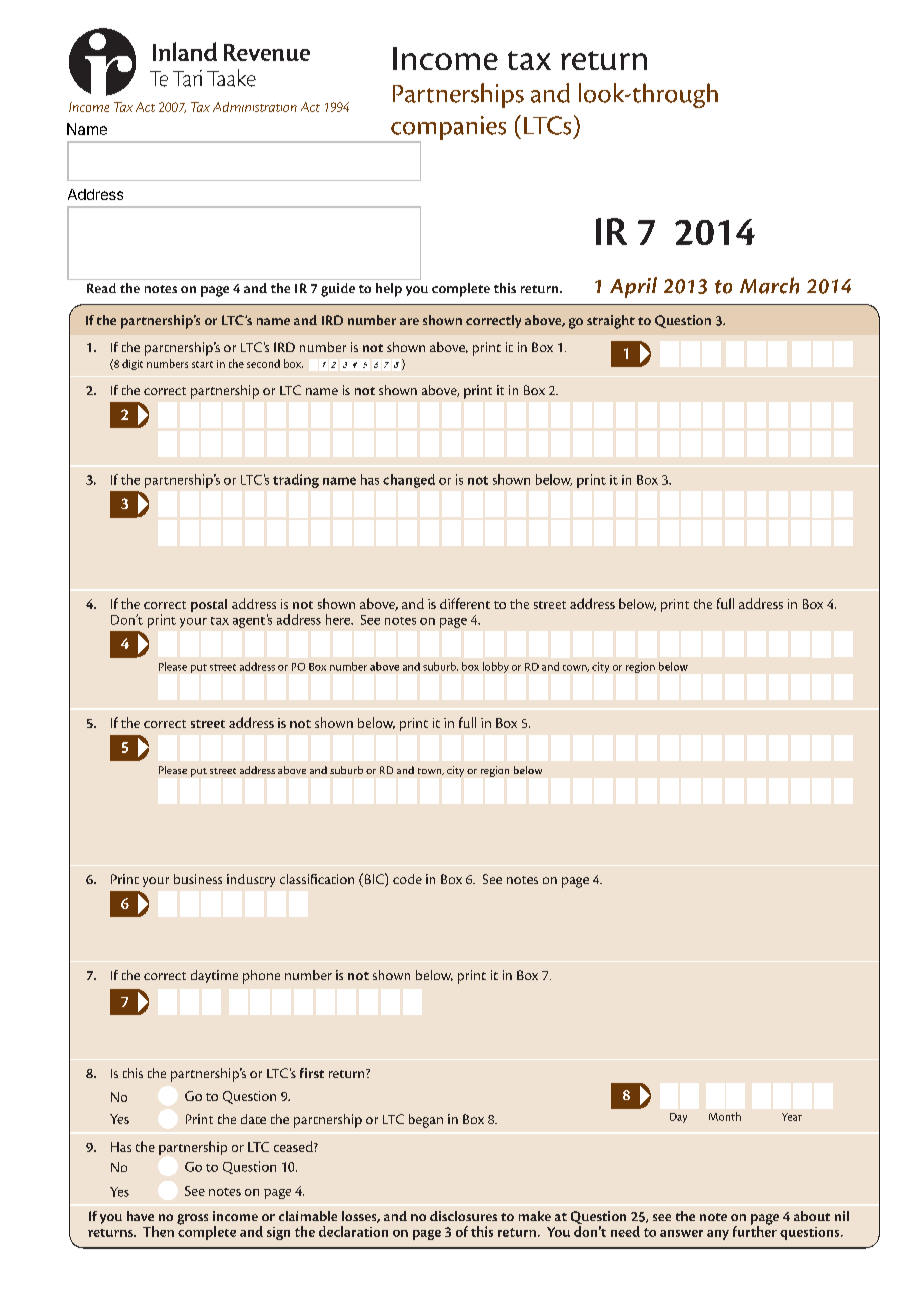 This image has width=924, height=1308. I want to click on daytime, so click(214, 976).
